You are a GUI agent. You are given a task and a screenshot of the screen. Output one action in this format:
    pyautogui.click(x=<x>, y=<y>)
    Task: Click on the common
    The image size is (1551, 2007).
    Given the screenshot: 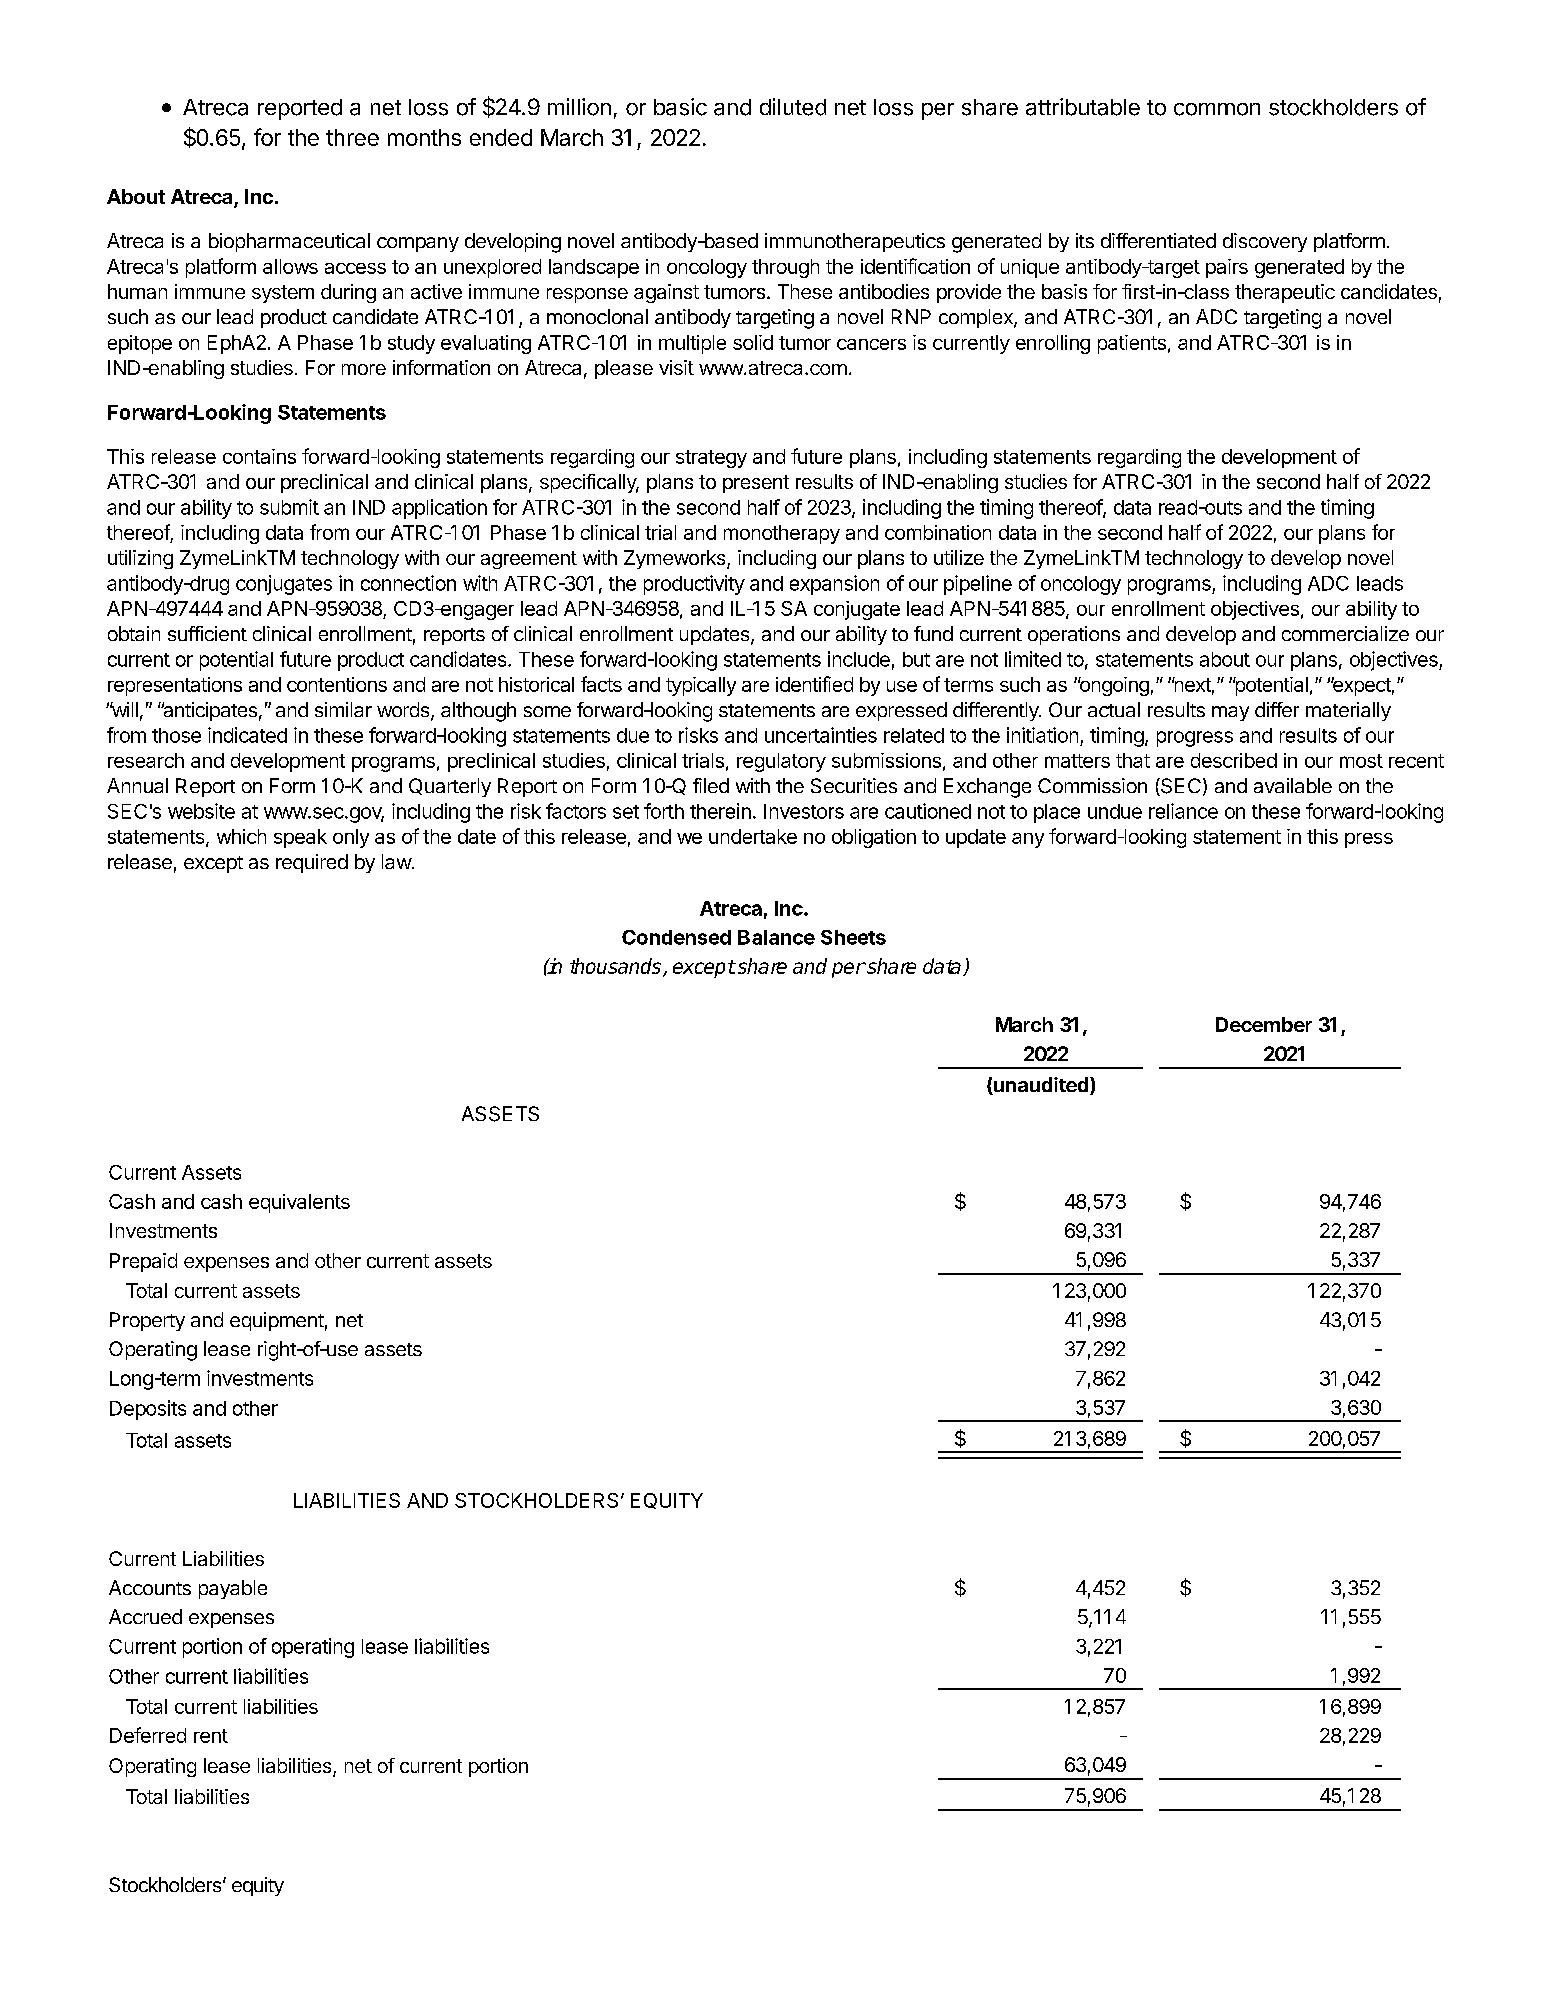 What is the action you would take?
    pyautogui.click(x=1217, y=109)
